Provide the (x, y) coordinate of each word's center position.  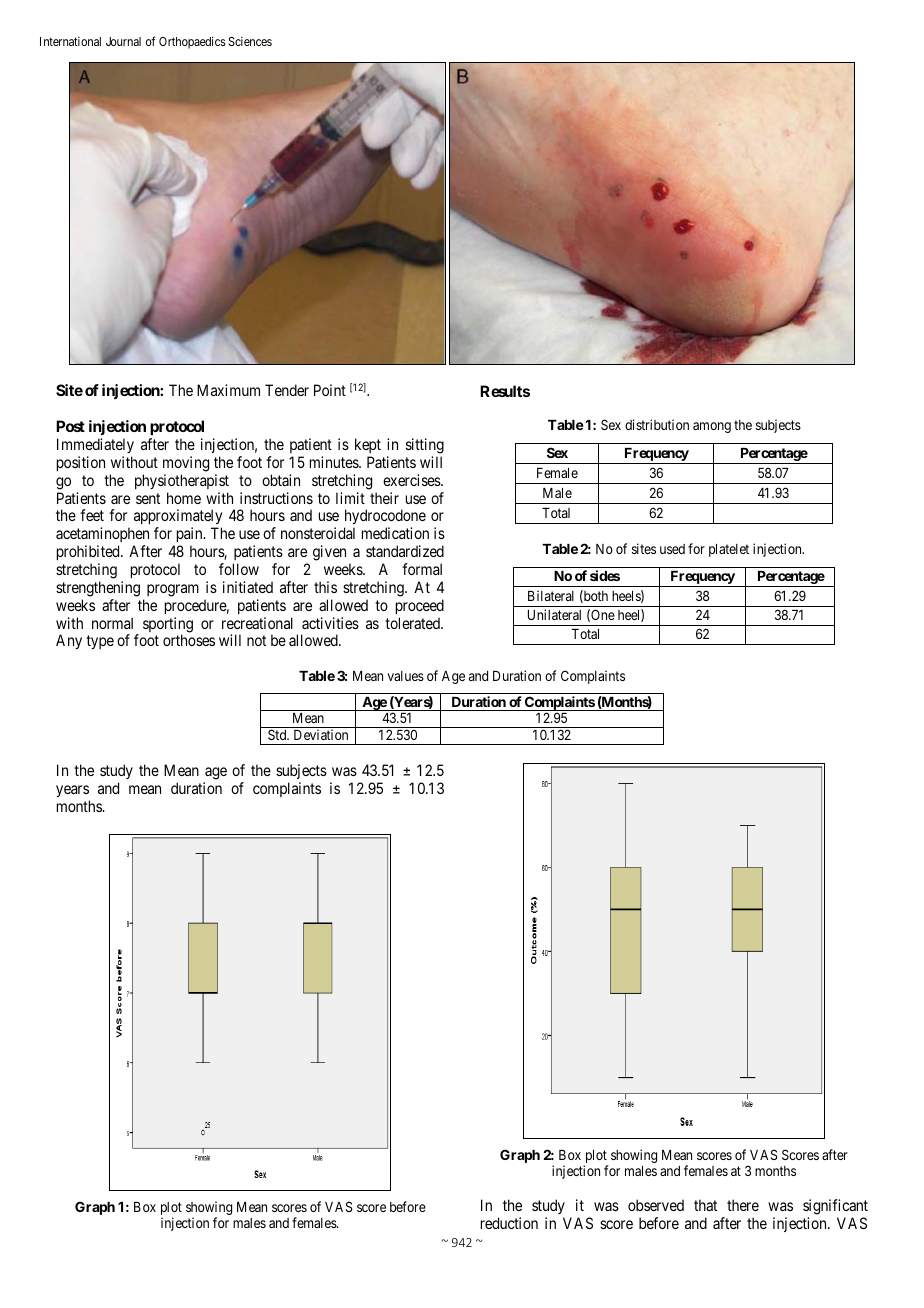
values (405, 676)
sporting (168, 626)
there (743, 1205)
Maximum (228, 390)
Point (330, 390)
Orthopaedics (192, 43)
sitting (425, 446)
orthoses (189, 640)
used (672, 549)
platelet (729, 550)
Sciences (250, 41)
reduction (509, 1223)
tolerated (413, 623)
